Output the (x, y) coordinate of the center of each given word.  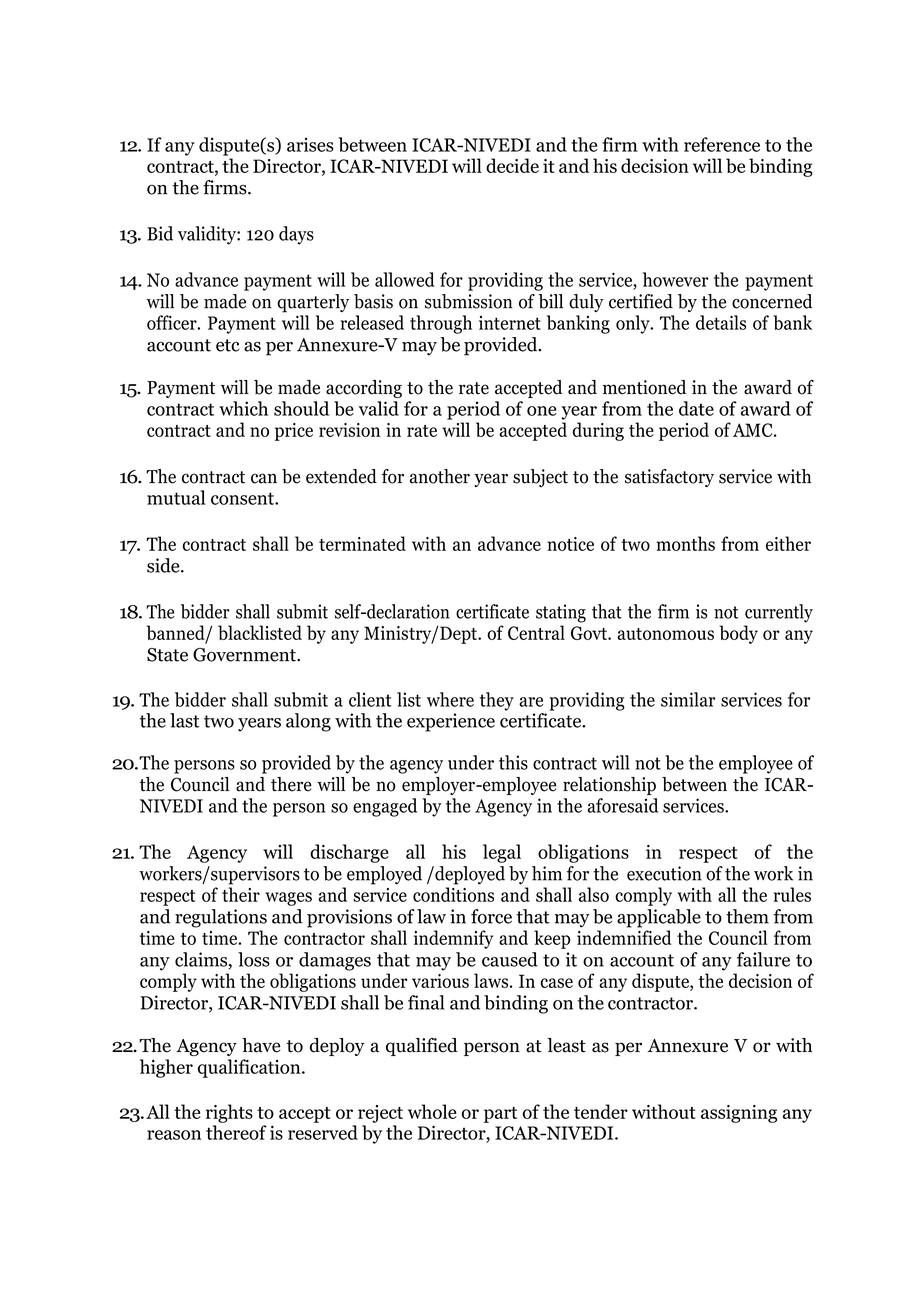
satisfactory (669, 478)
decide (512, 165)
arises (310, 144)
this (513, 762)
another (440, 476)
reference (722, 144)
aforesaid (622, 805)
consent (243, 498)
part (500, 1115)
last (185, 720)
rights (229, 1113)
